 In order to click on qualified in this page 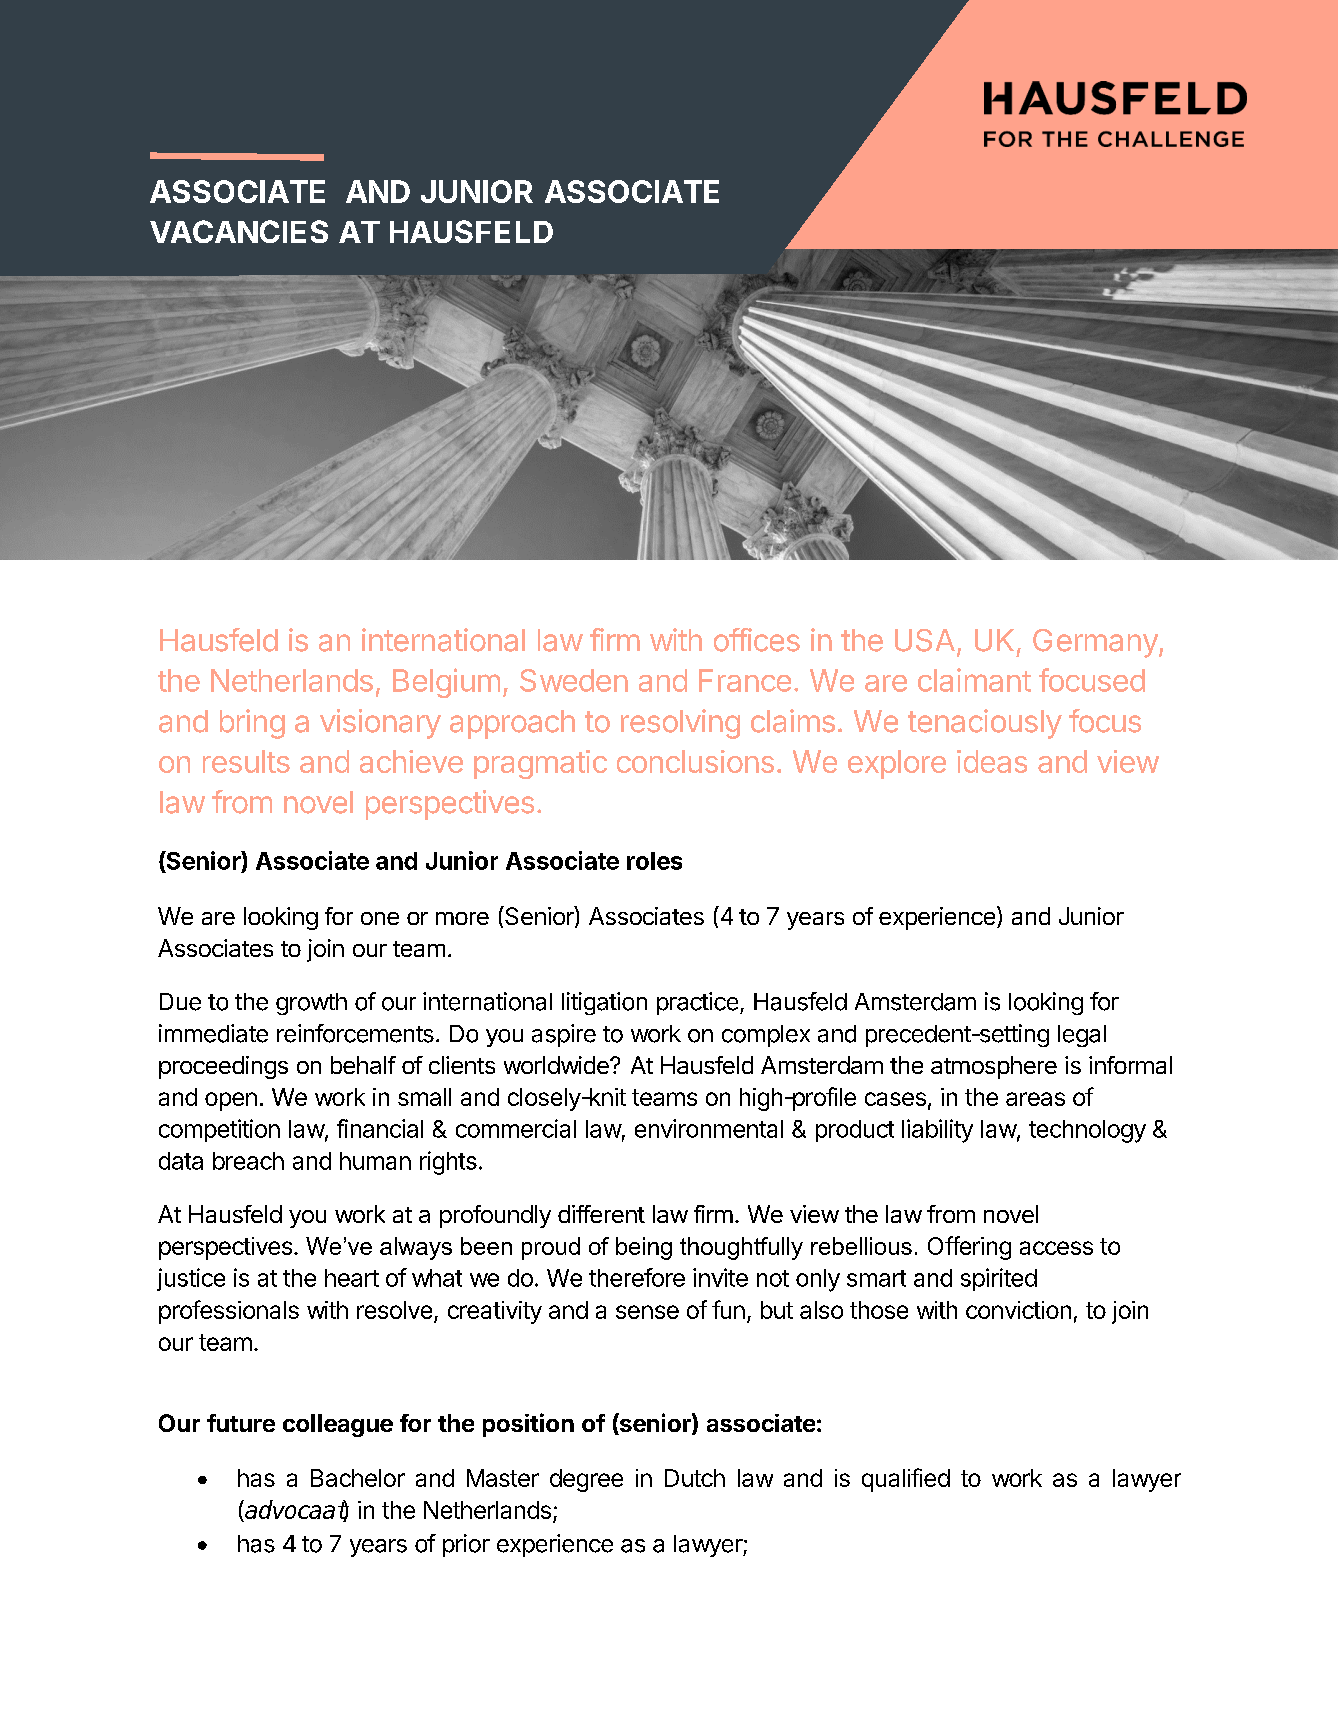, I will do `click(906, 1480)`.
